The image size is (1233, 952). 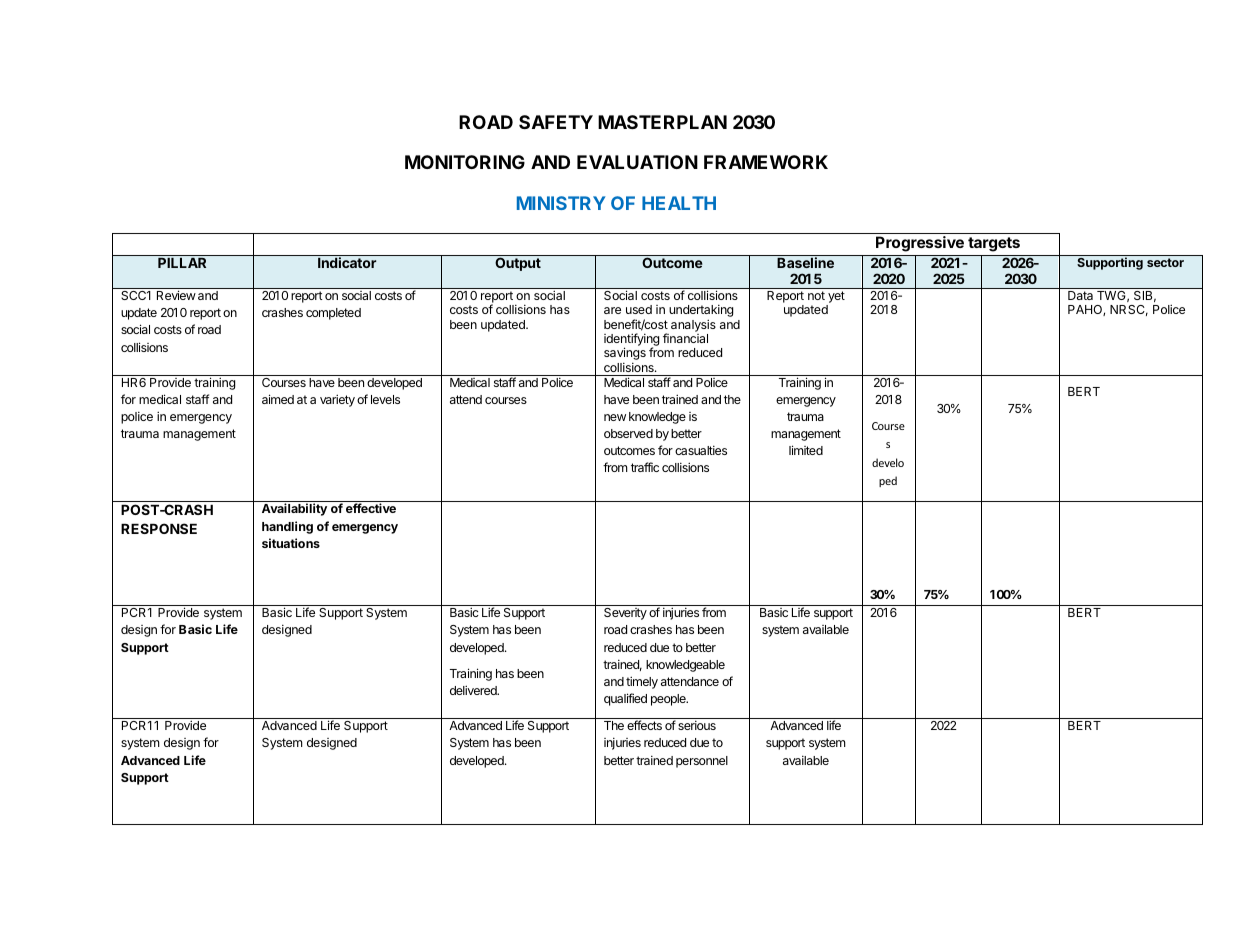 I want to click on limited, so click(x=806, y=450).
